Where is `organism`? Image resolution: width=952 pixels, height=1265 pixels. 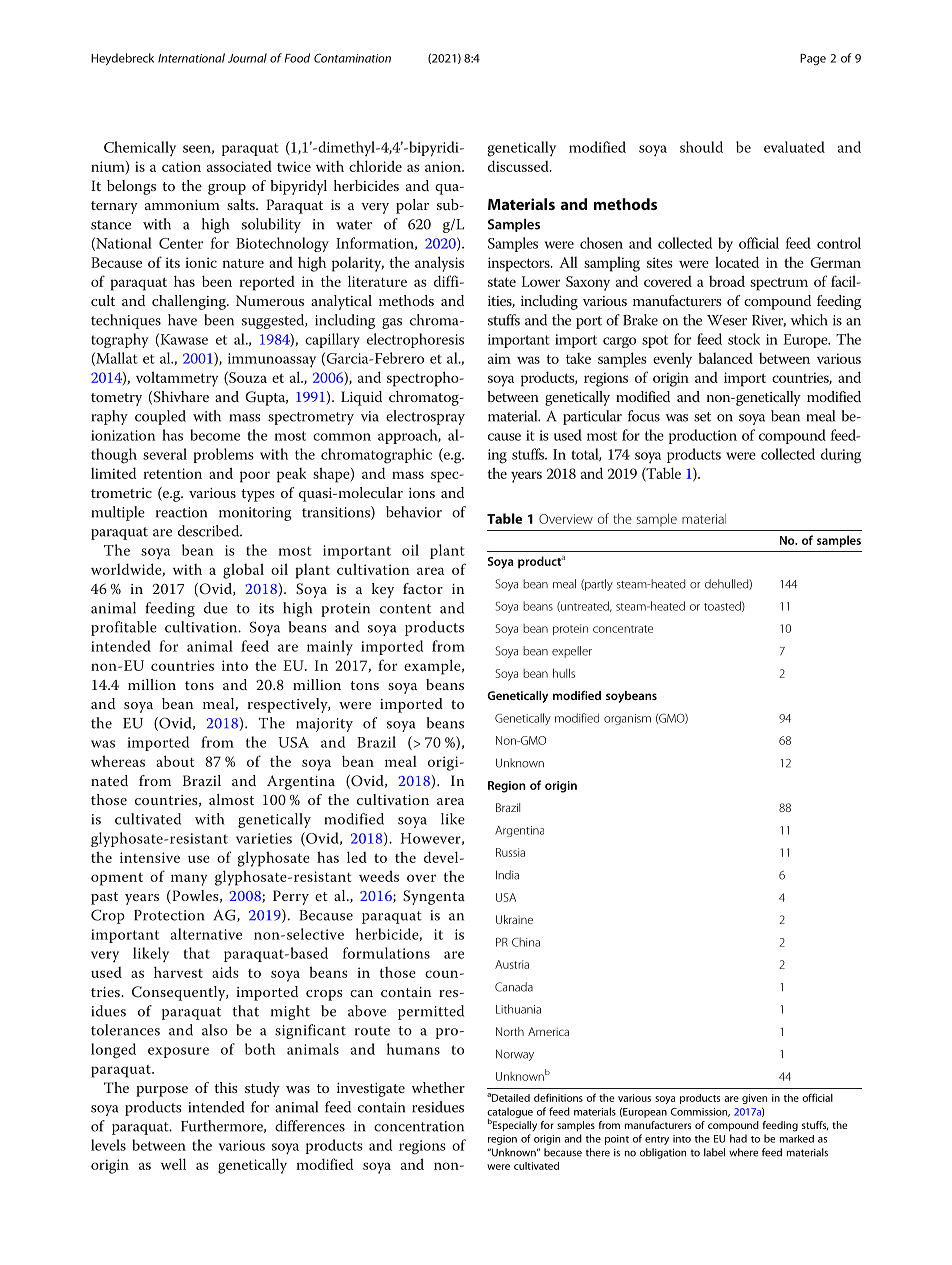
organism is located at coordinates (627, 719).
